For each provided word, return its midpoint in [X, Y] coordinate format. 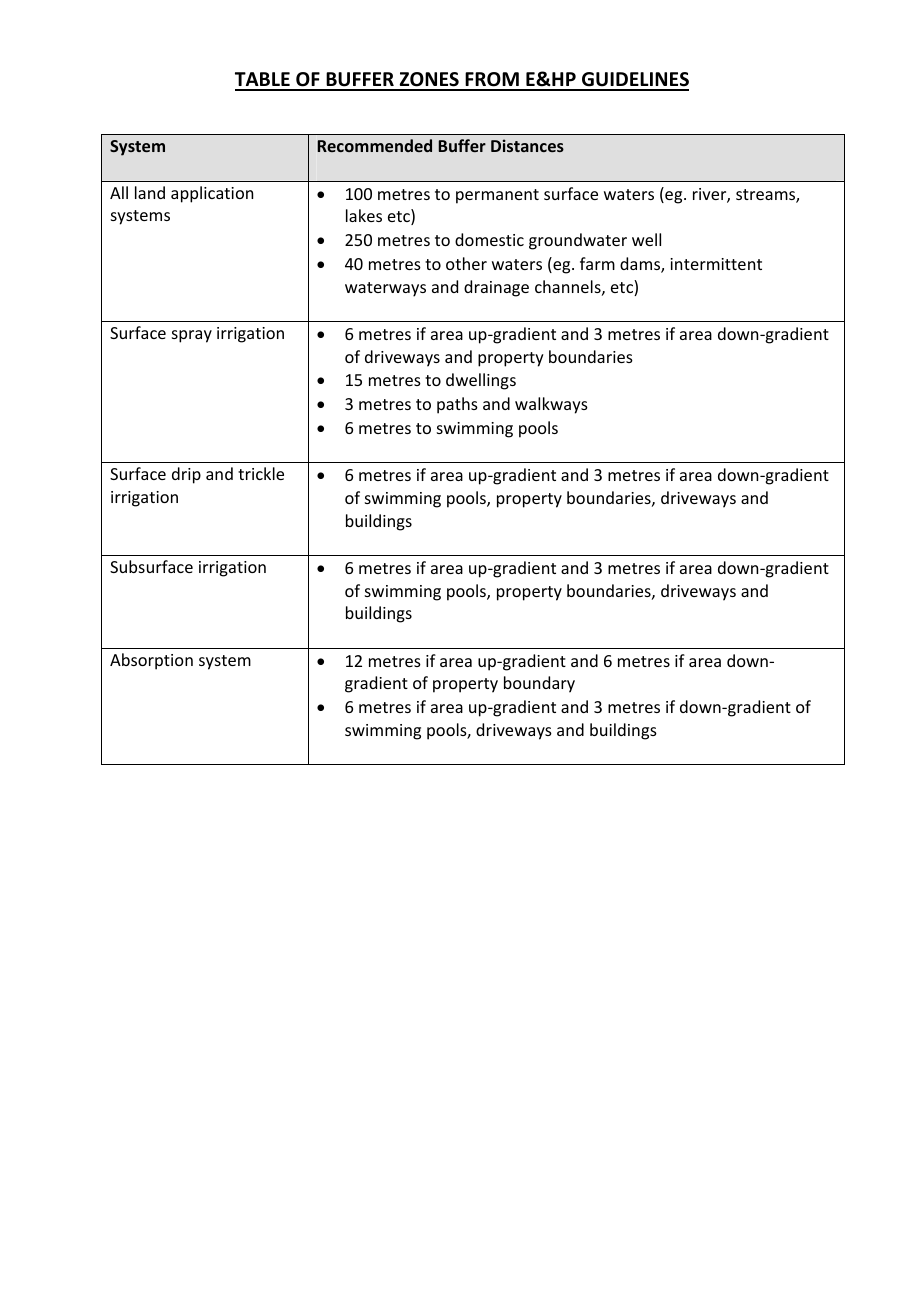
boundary [539, 684]
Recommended [374, 145]
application [212, 194]
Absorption [151, 661]
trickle [261, 473]
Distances [527, 145]
